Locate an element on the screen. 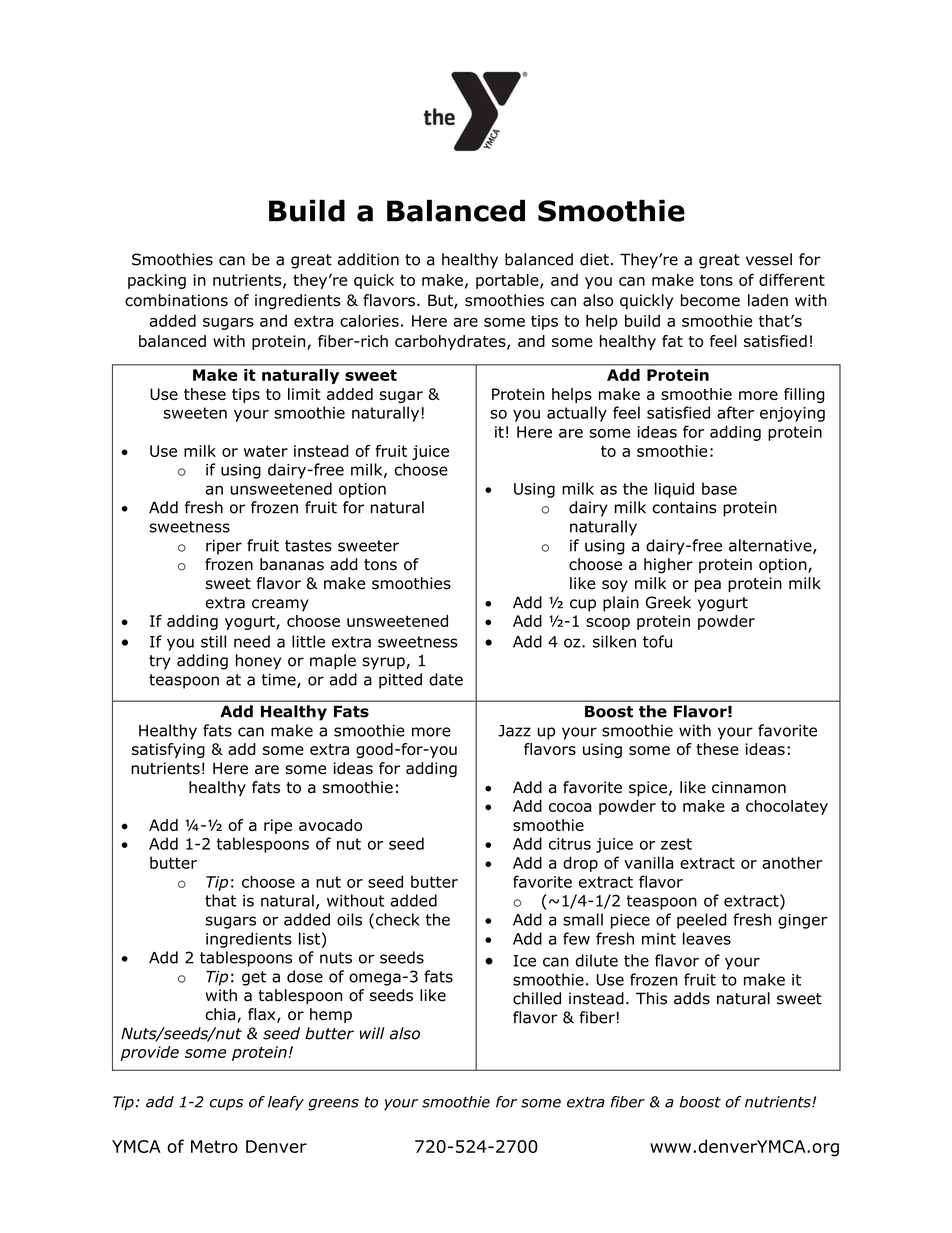 The width and height of the screenshot is (952, 1233). chilled is located at coordinates (537, 998).
